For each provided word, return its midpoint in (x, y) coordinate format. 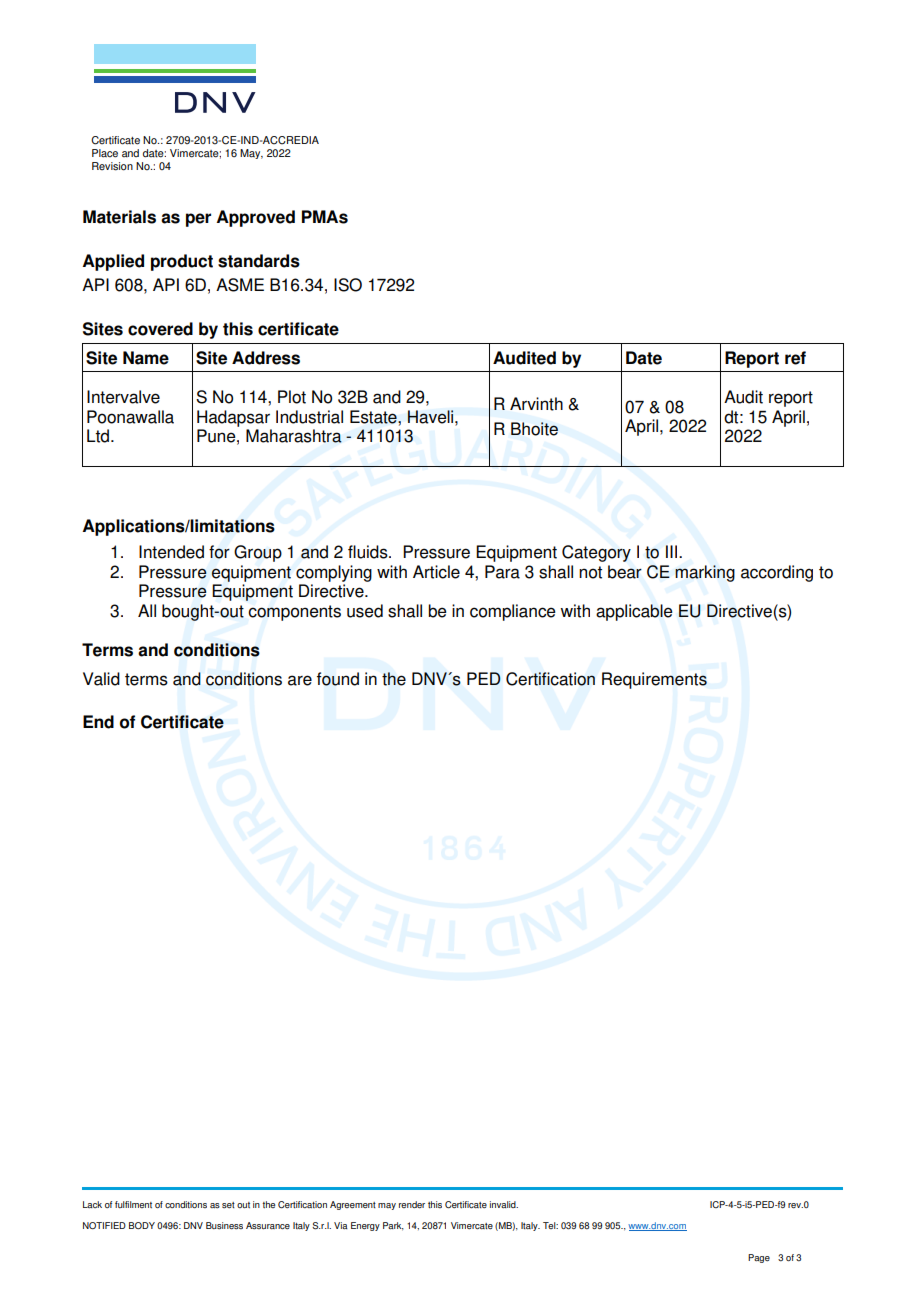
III (673, 551)
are (300, 680)
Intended (171, 552)
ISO (348, 285)
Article (436, 572)
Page (759, 1258)
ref (795, 358)
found (338, 679)
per (198, 220)
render (412, 1204)
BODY (142, 1225)
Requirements (654, 680)
